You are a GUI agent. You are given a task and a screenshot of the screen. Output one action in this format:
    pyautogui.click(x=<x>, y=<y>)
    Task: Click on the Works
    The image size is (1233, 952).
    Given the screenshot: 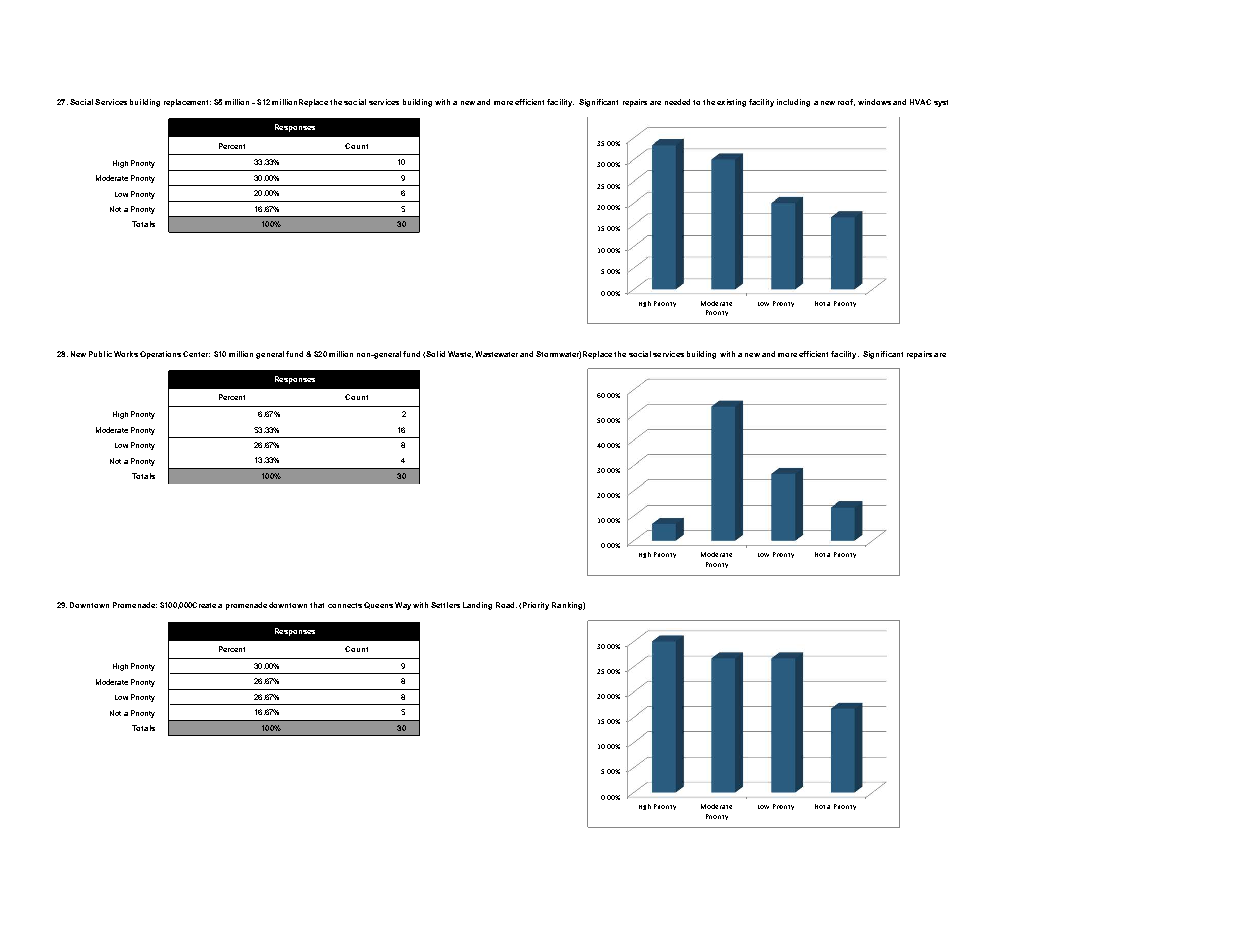 What is the action you would take?
    pyautogui.click(x=126, y=354)
